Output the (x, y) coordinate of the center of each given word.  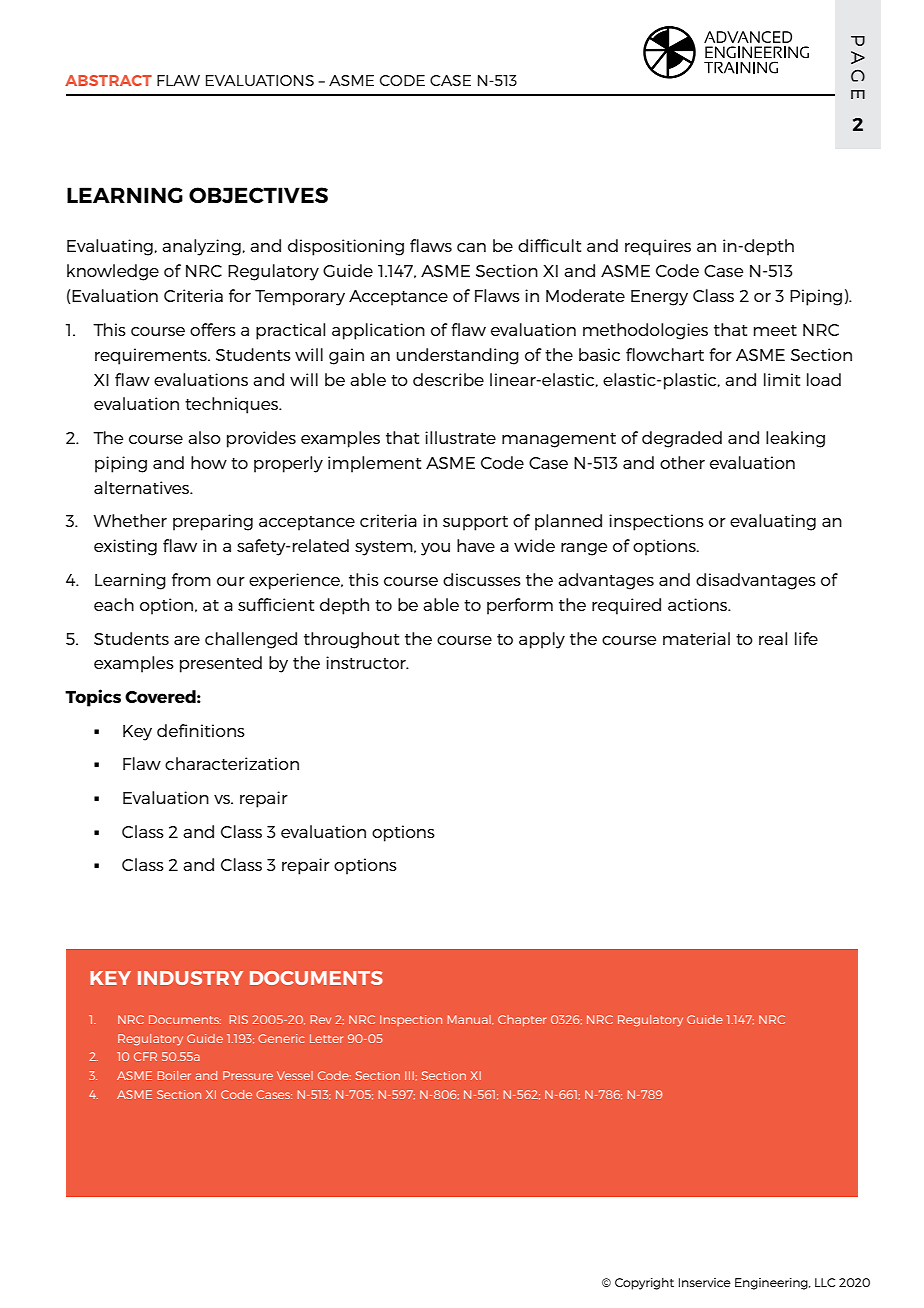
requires (658, 247)
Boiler (174, 1075)
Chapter (522, 1020)
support (475, 523)
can (471, 247)
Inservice (705, 1282)
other (682, 462)
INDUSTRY (190, 978)
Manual (470, 1020)
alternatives (143, 487)
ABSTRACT (108, 80)
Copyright (644, 1284)
